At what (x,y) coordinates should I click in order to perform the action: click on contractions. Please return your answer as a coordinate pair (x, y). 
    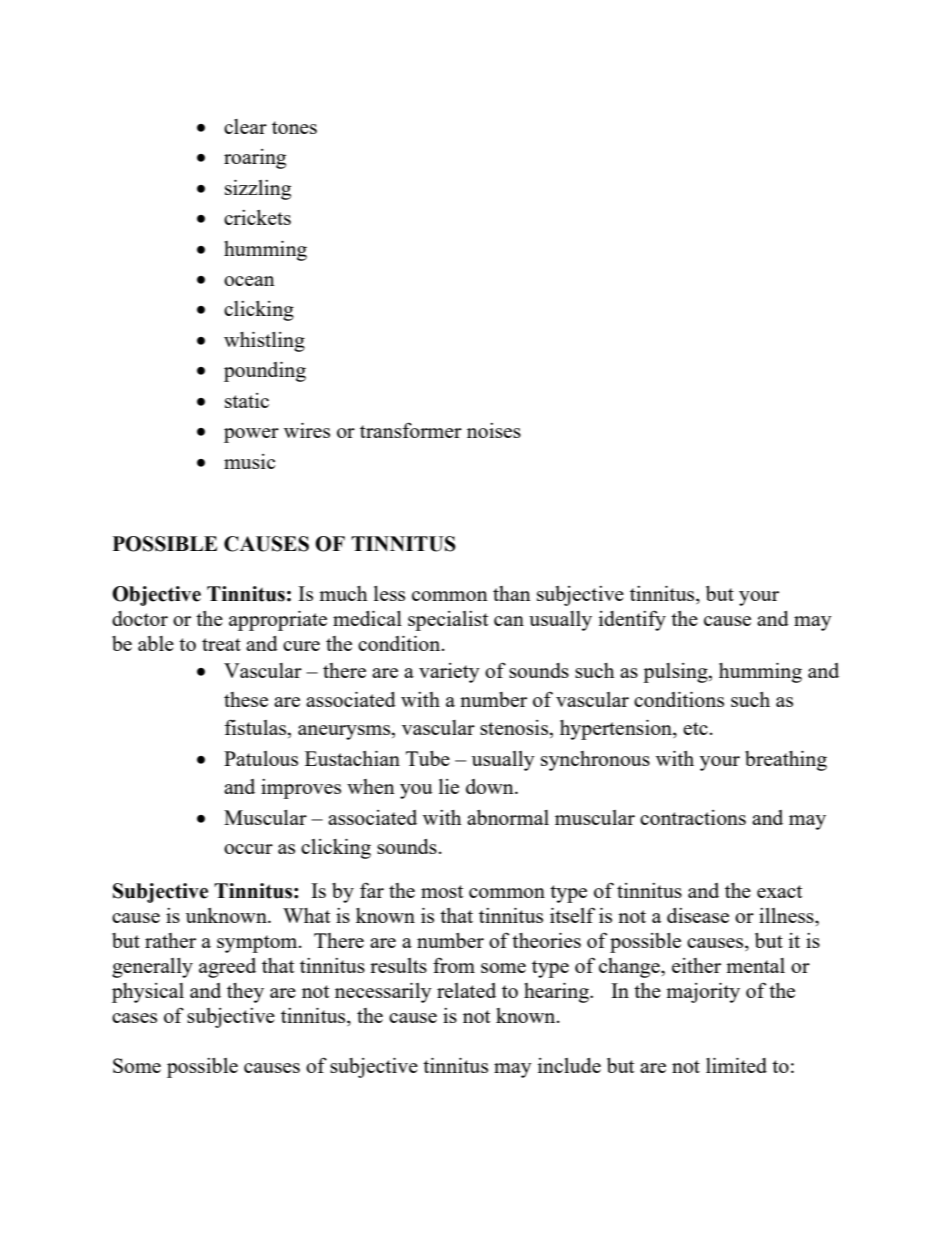
    Looking at the image, I should click on (693, 817).
